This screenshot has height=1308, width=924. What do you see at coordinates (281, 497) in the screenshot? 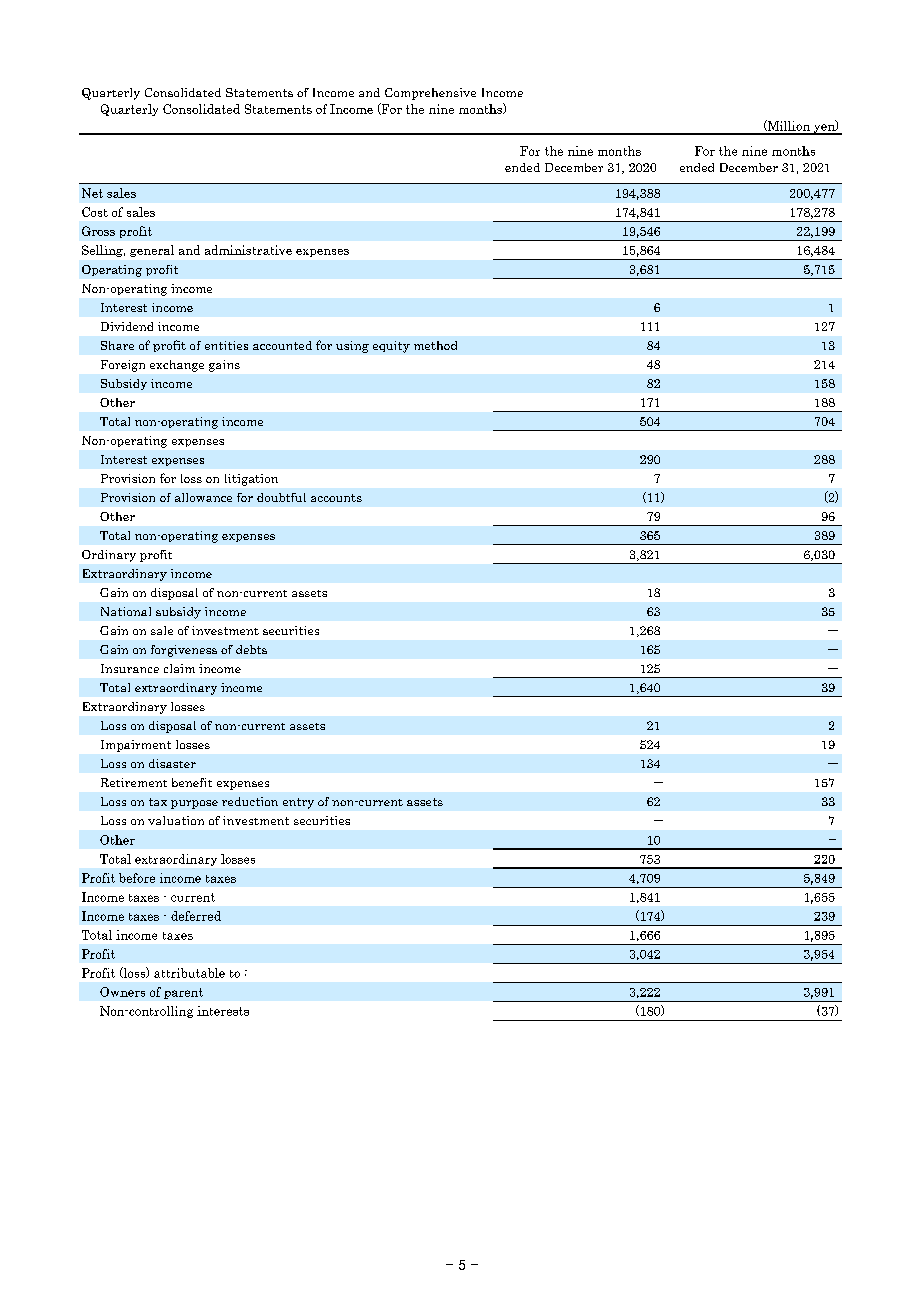
I see `doubtful` at bounding box center [281, 497].
